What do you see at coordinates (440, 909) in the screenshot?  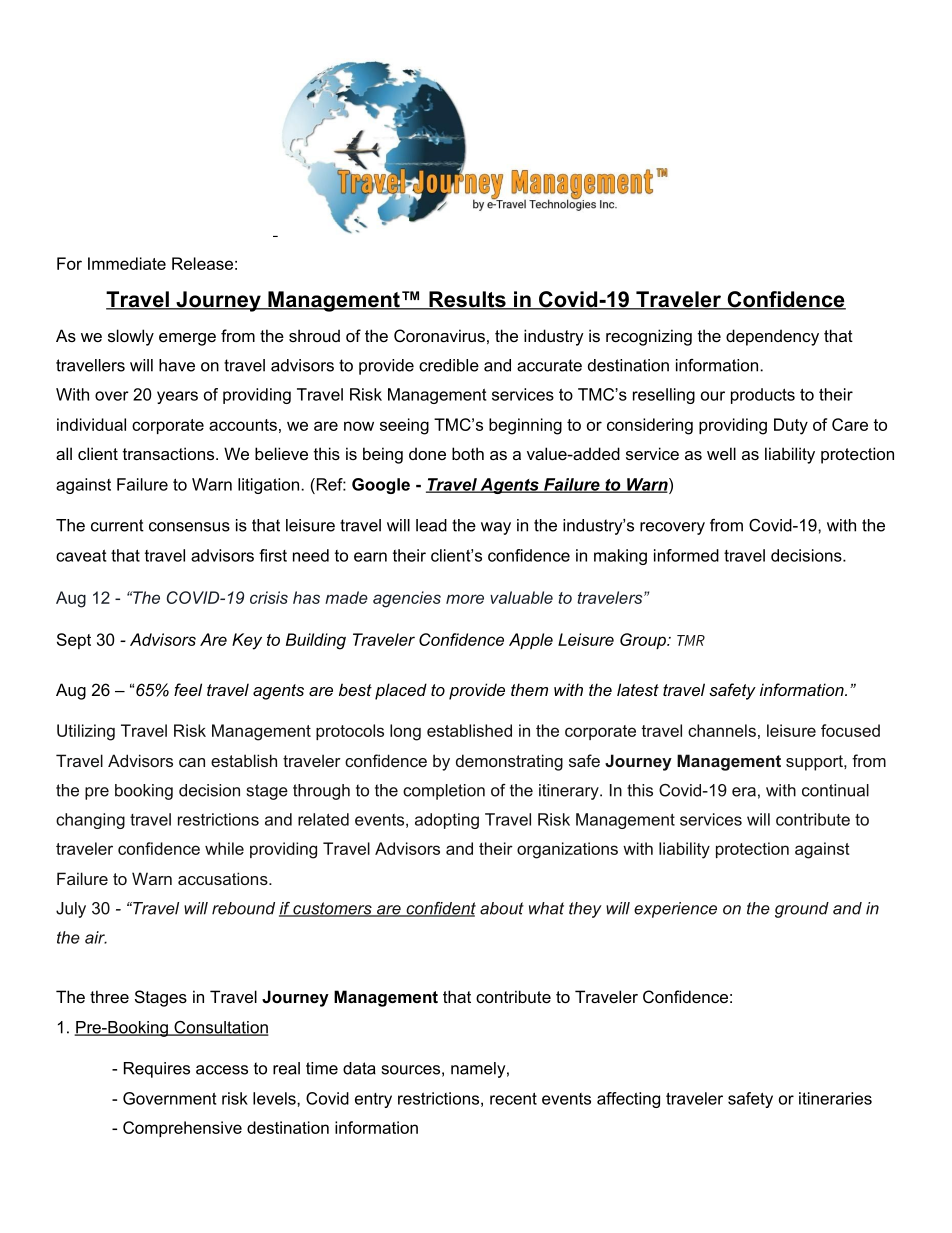 I see `confident` at bounding box center [440, 909].
